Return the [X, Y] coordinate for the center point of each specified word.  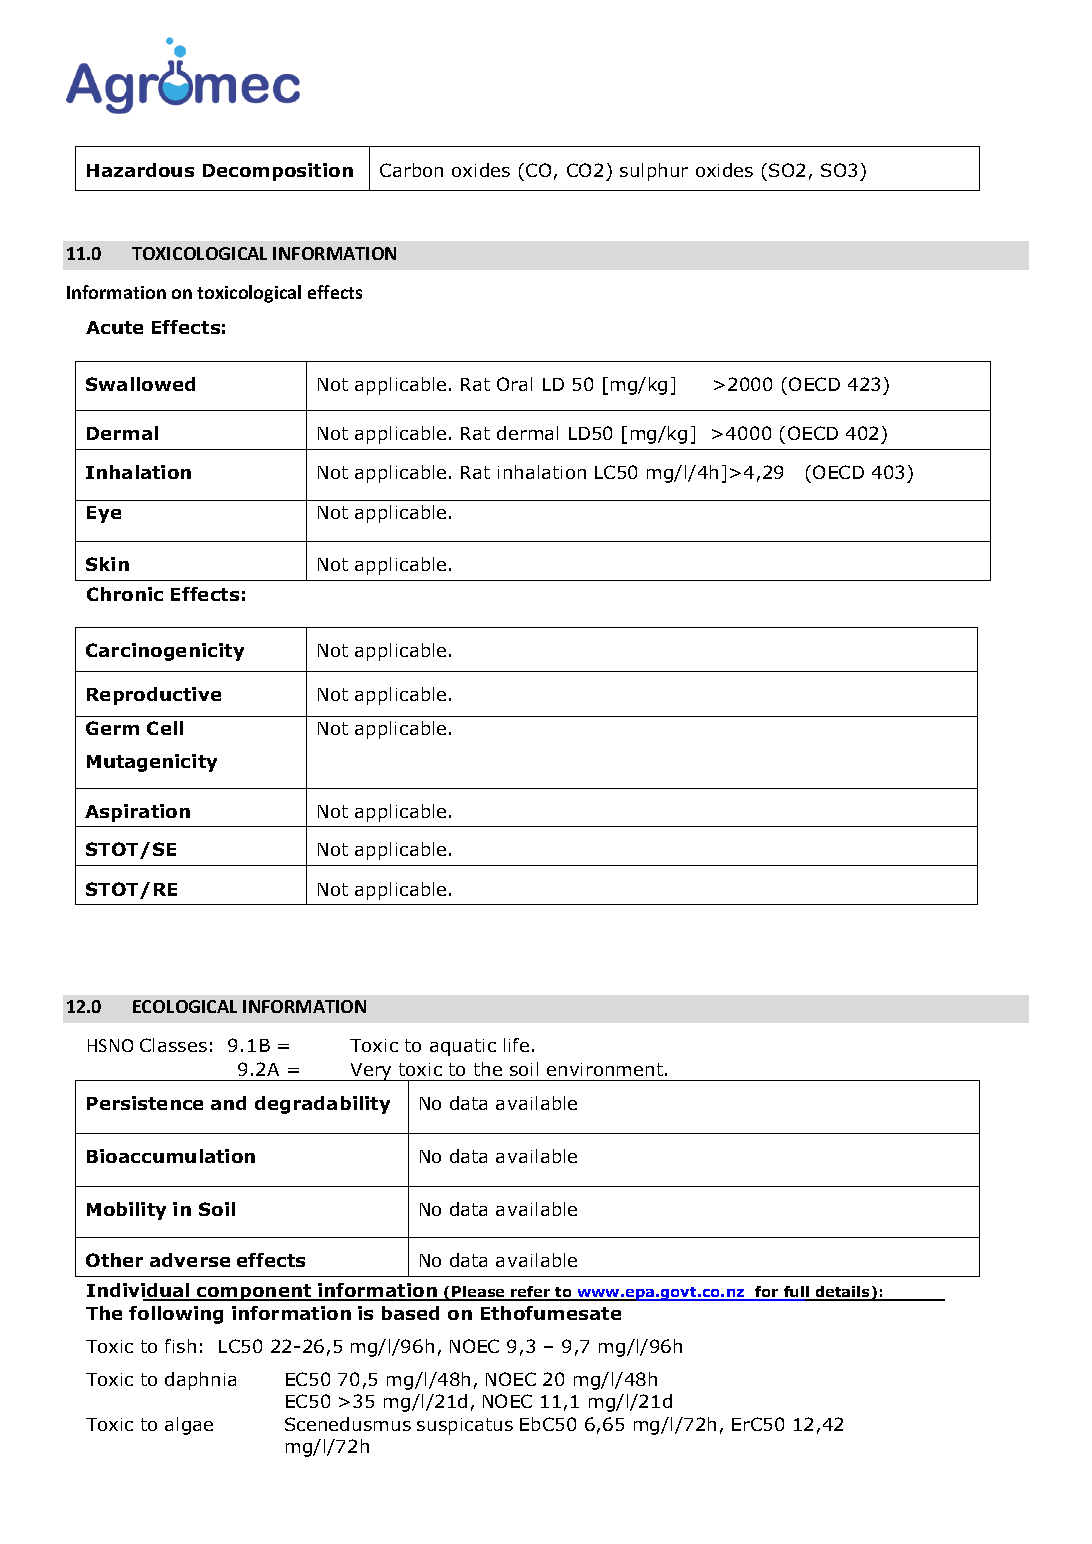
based [410, 1313]
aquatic [463, 1047]
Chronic [125, 594]
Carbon [411, 170]
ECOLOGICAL [185, 1006]
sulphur [654, 172]
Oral [514, 384]
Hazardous [140, 170]
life [516, 1045]
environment [605, 1069]
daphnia [200, 1381]
